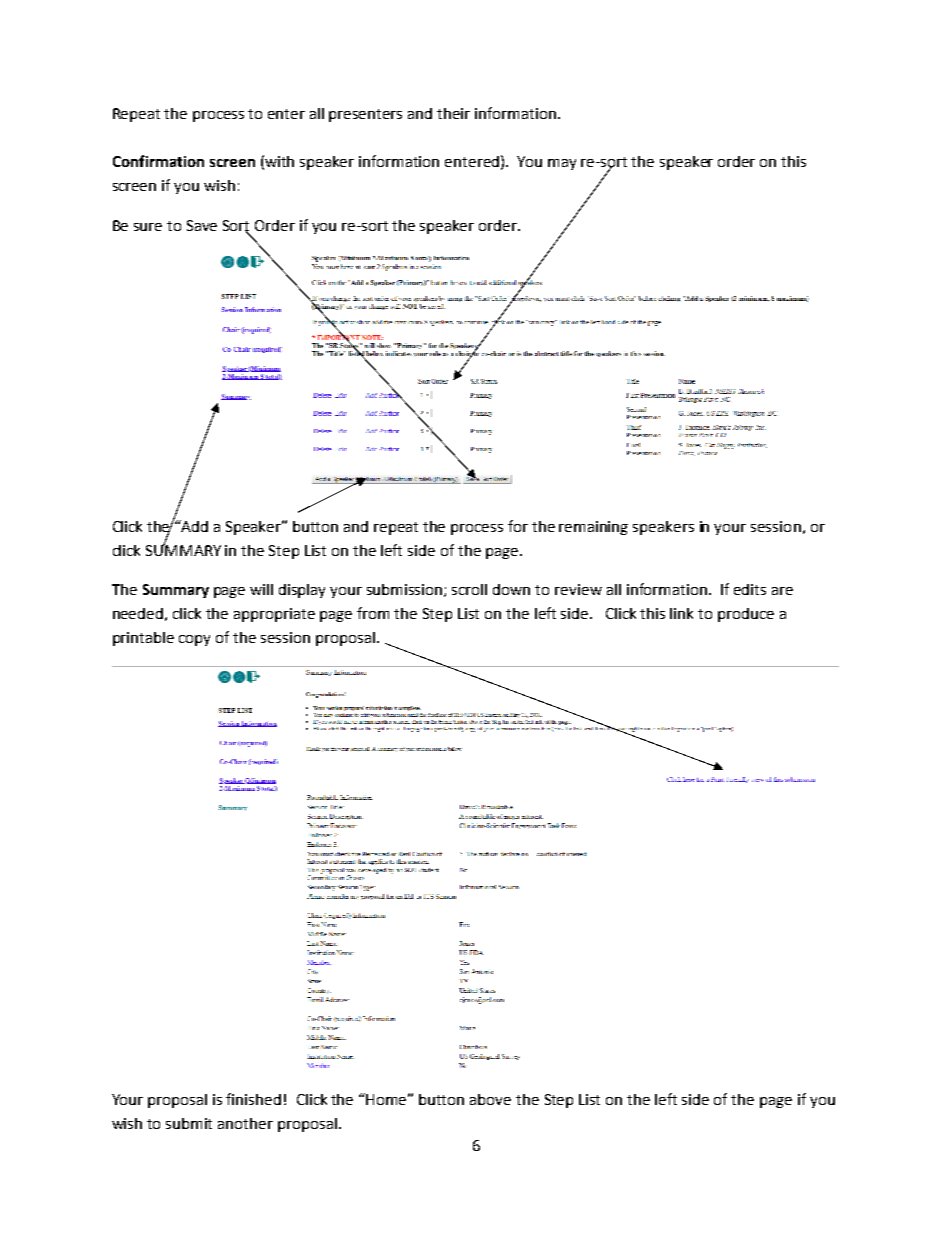 This image has height=1233, width=952. Describe the element at coordinates (562, 164) in the image. I see `may` at that location.
